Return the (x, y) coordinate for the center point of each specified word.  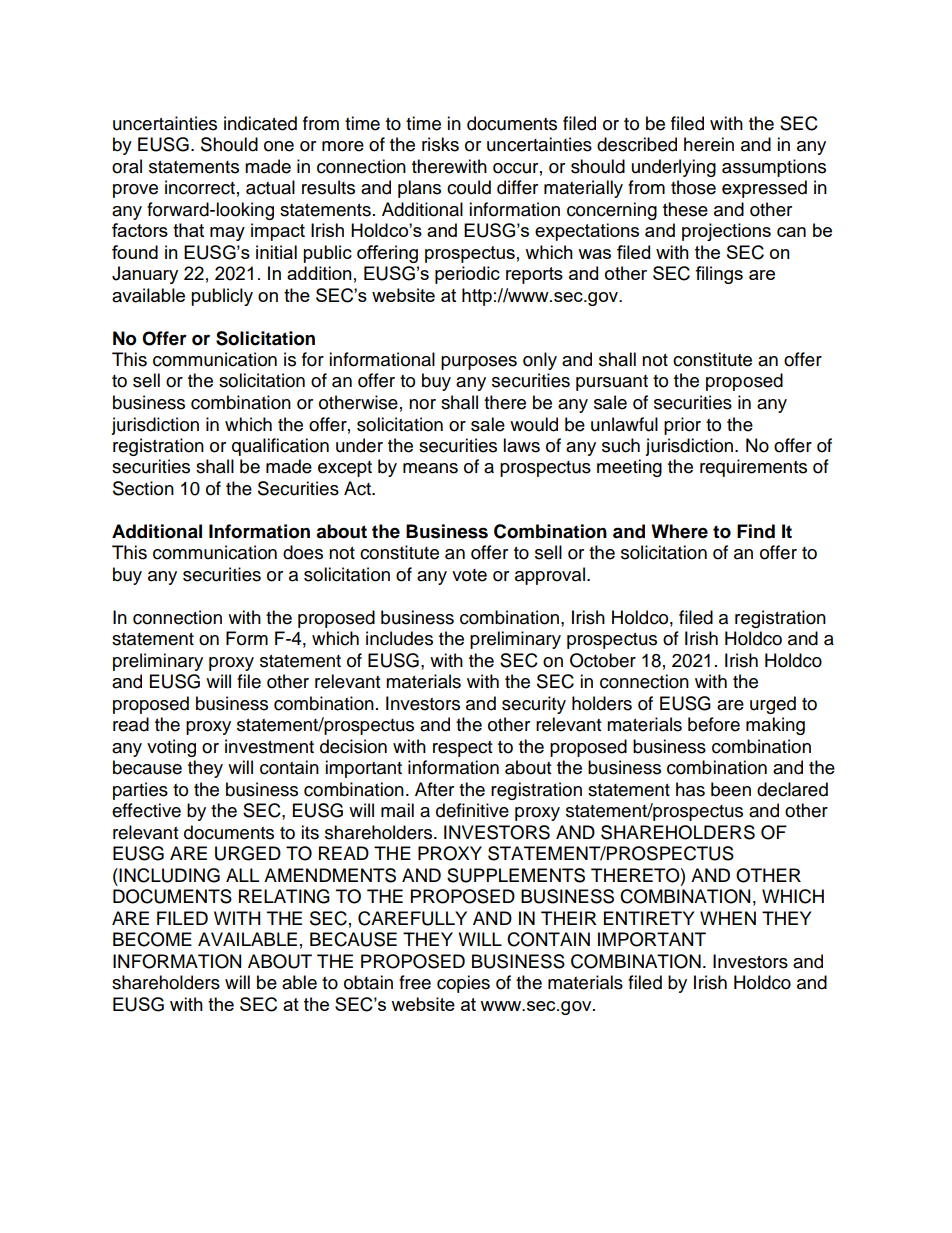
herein (709, 144)
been (731, 789)
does (303, 552)
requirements (753, 468)
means (430, 468)
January (145, 275)
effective (146, 810)
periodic (467, 275)
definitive (472, 810)
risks (440, 144)
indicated (260, 123)
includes (399, 638)
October (603, 660)
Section (143, 488)
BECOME (152, 939)
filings (719, 275)
